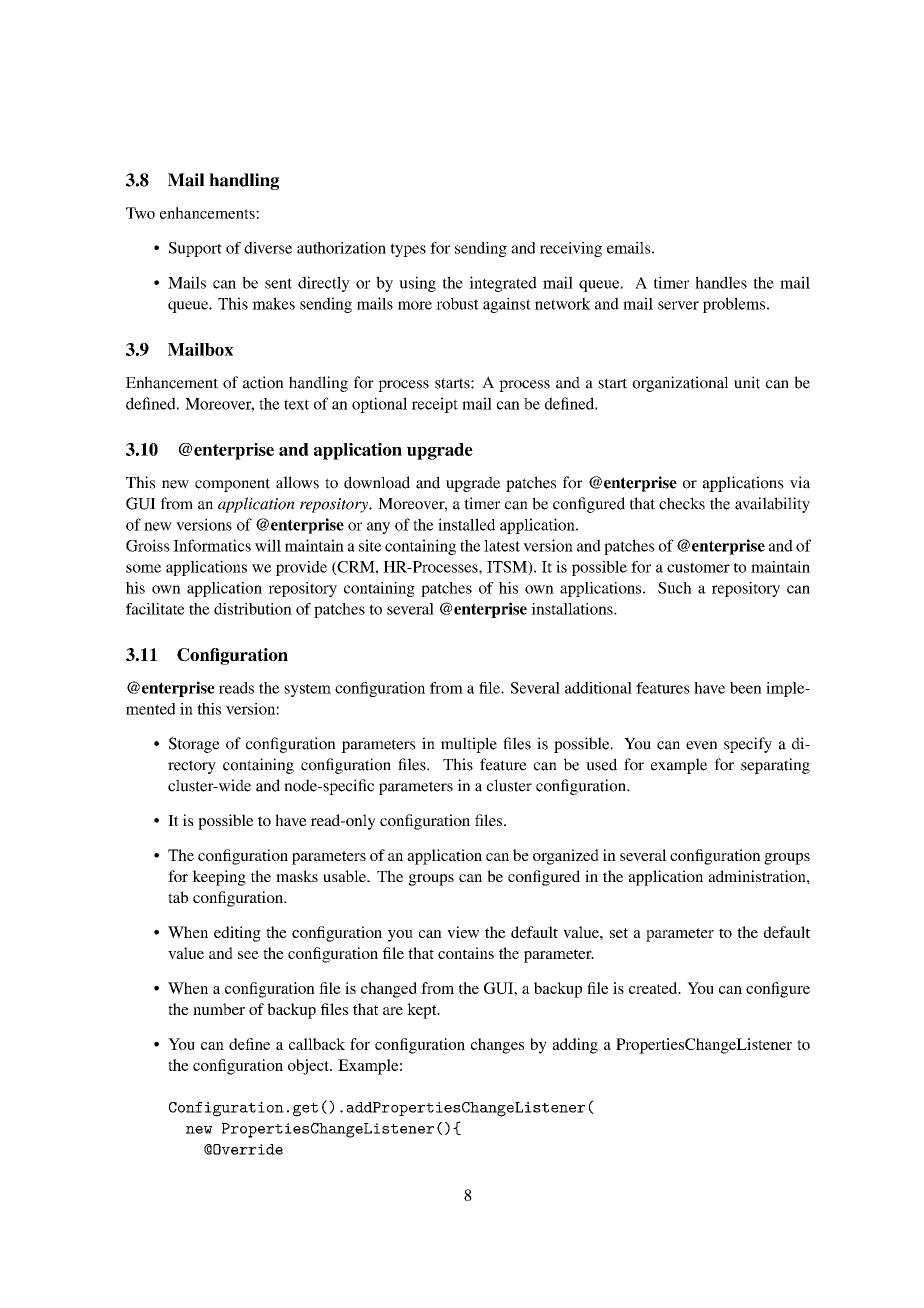 The image size is (924, 1308). What do you see at coordinates (466, 524) in the screenshot?
I see `installed` at bounding box center [466, 524].
